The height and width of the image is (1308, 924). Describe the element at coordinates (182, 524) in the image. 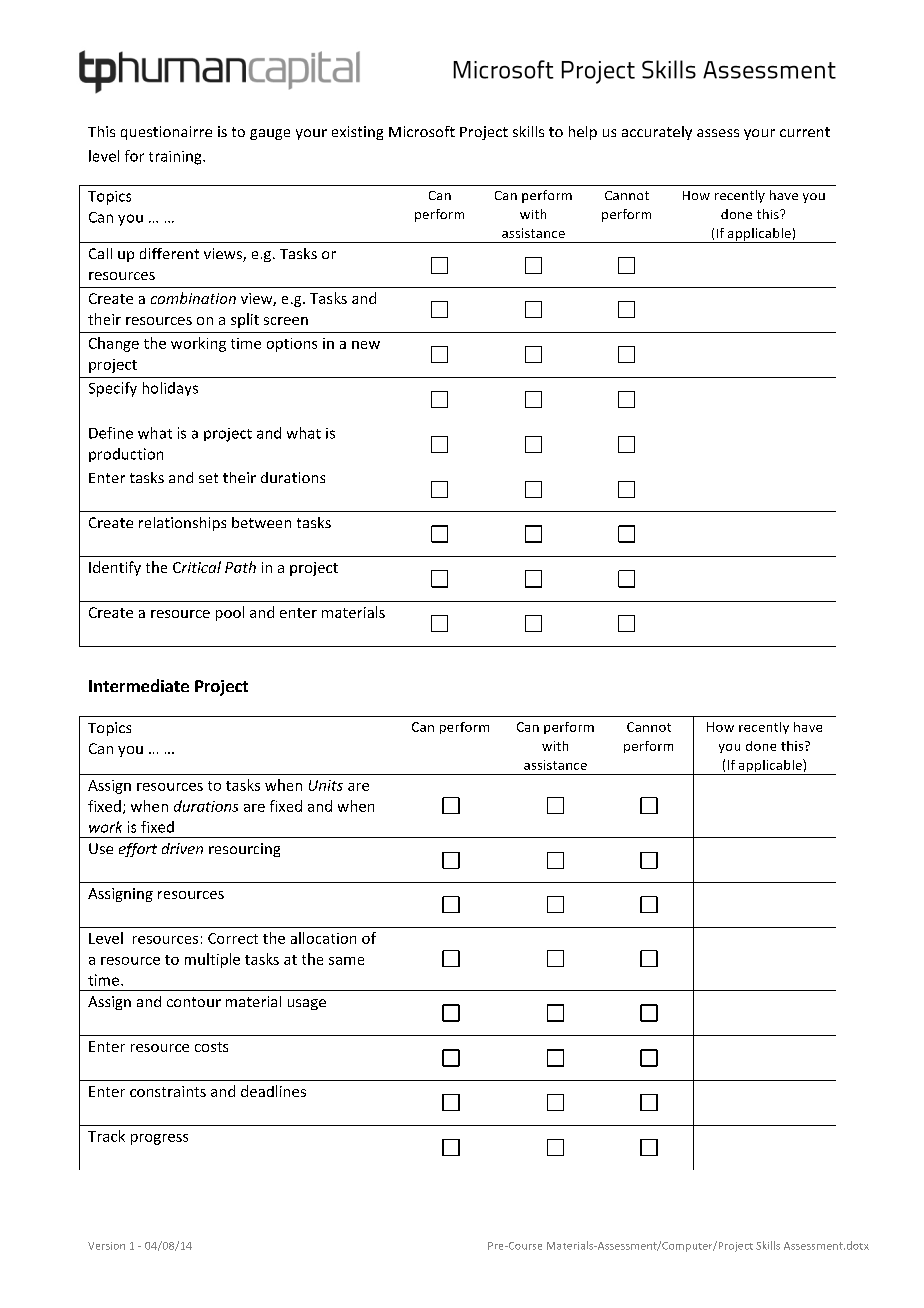

I see `relationships` at that location.
